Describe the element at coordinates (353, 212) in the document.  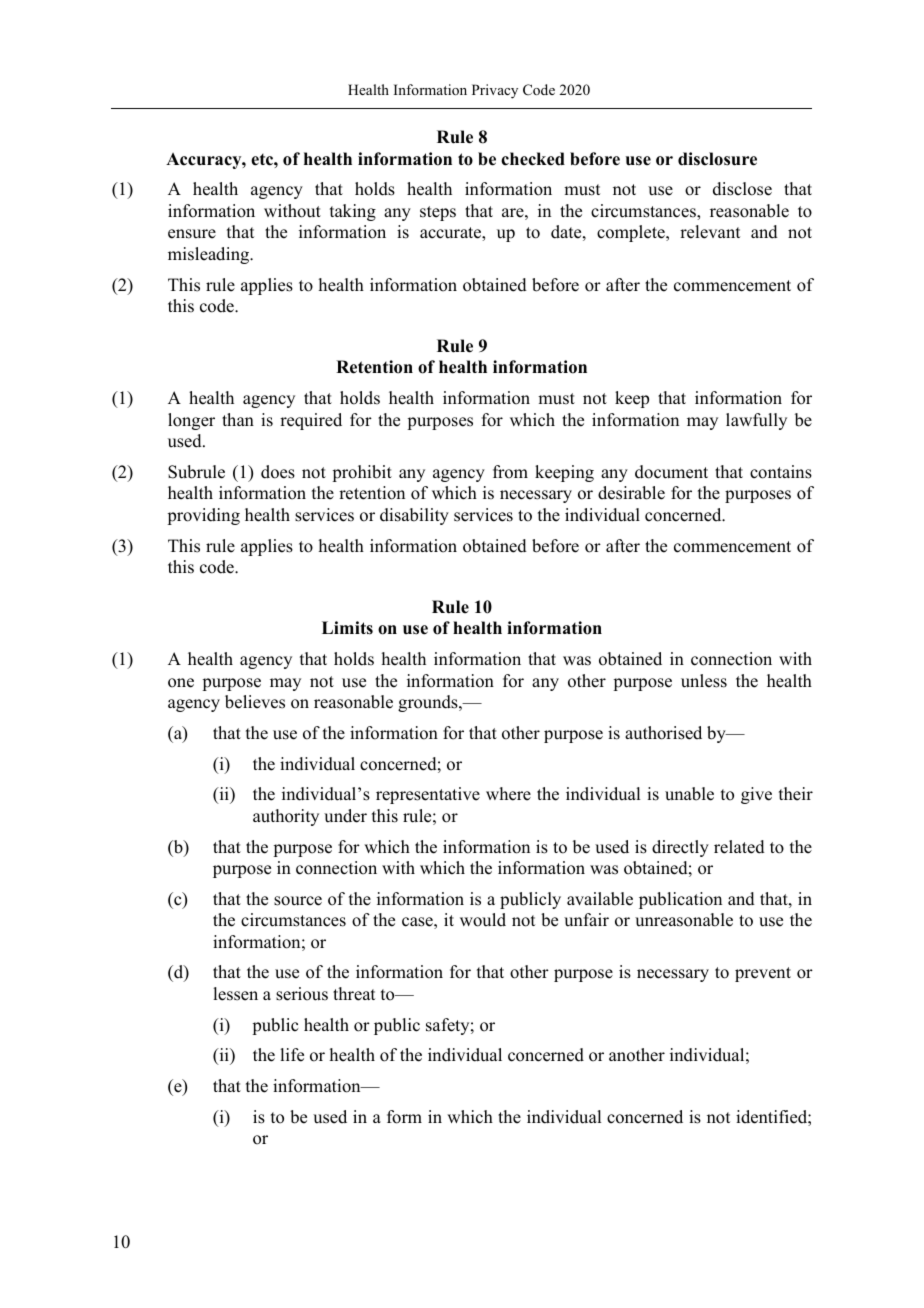
I see `taking` at that location.
